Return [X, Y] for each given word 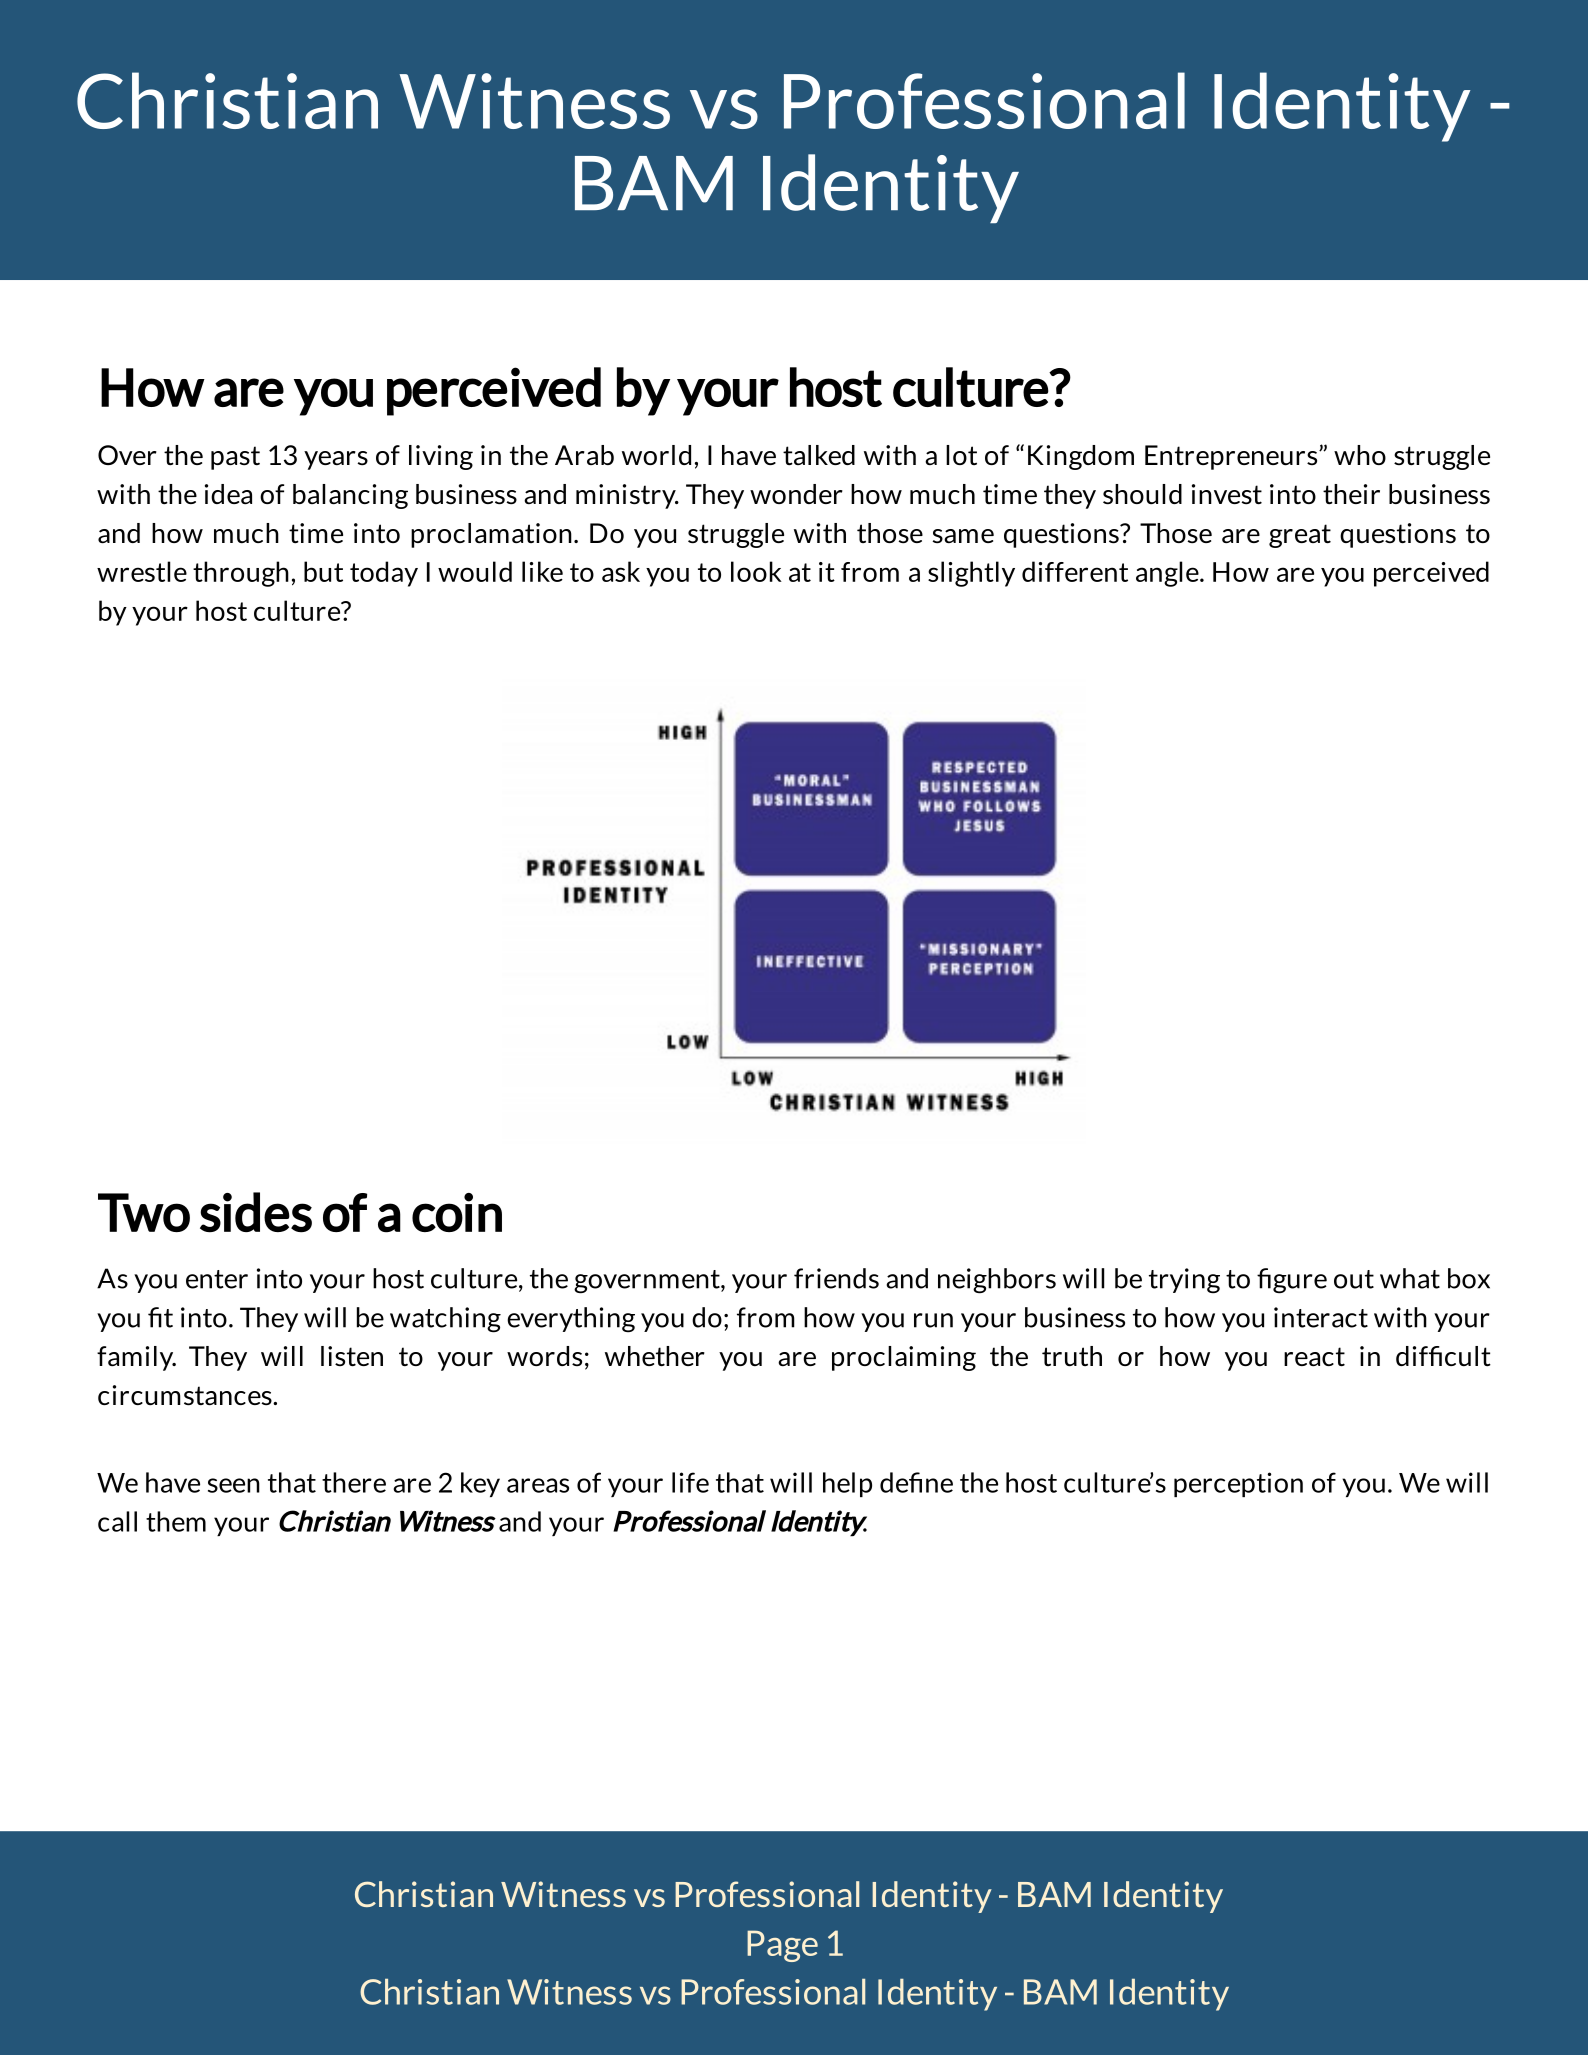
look [756, 571]
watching [445, 1320]
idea [228, 494]
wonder [796, 494]
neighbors [997, 1281]
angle [1168, 574]
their [1351, 494]
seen [234, 1485]
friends [836, 1278]
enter [217, 1279]
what [1410, 1278]
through [241, 574]
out [1354, 1279]
